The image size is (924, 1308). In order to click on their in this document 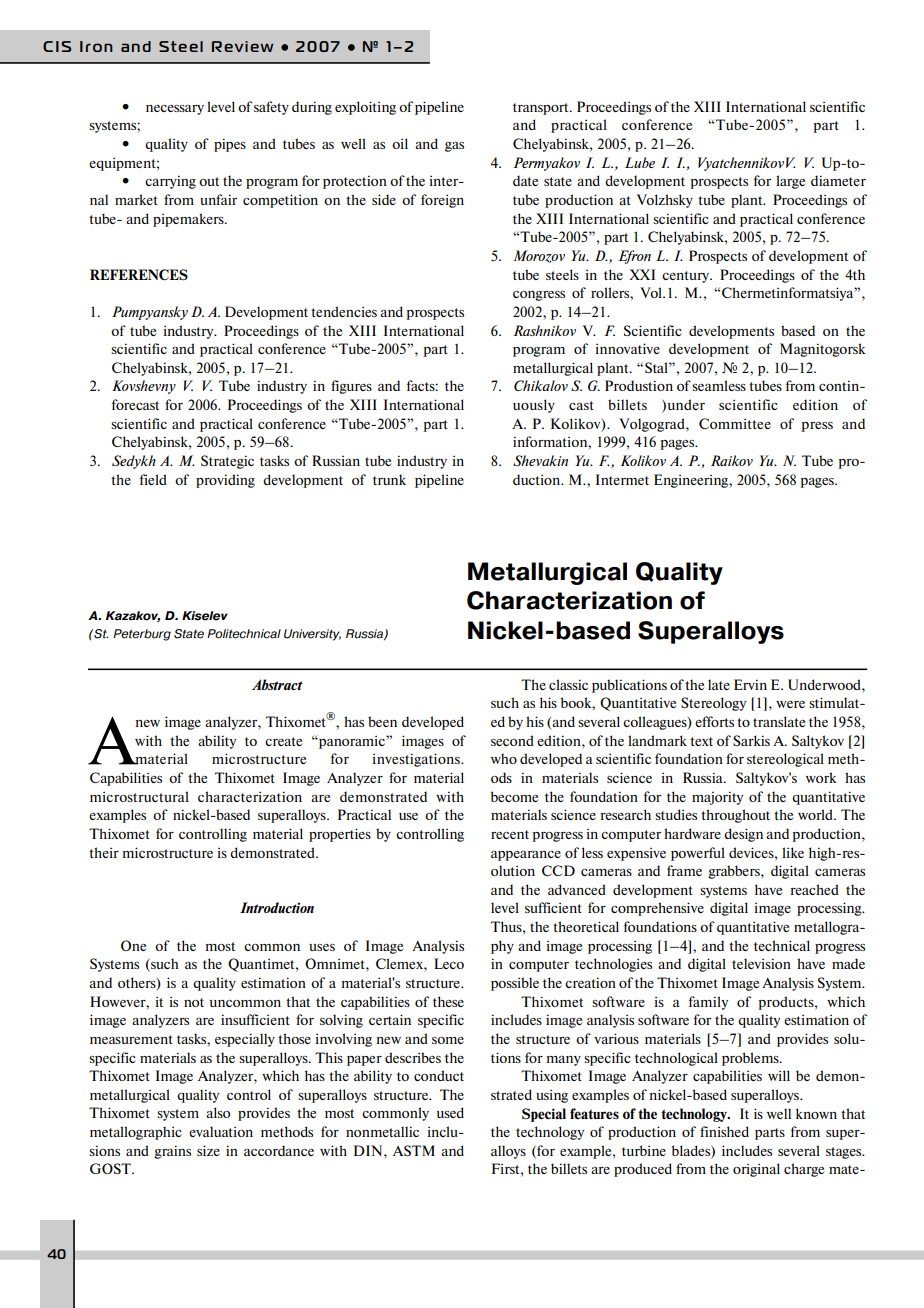, I will do `click(104, 852)`.
